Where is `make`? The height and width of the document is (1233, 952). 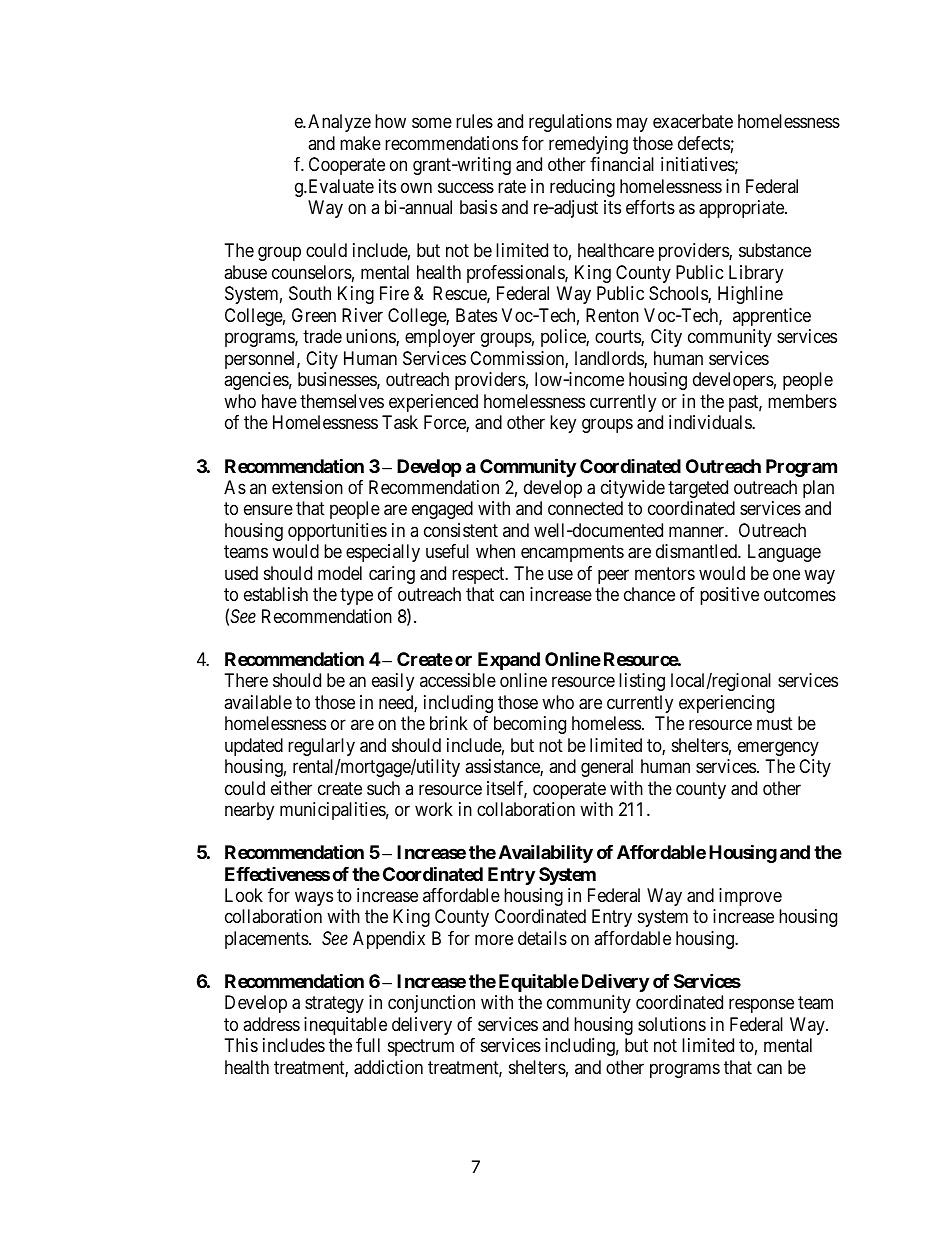
make is located at coordinates (360, 143).
